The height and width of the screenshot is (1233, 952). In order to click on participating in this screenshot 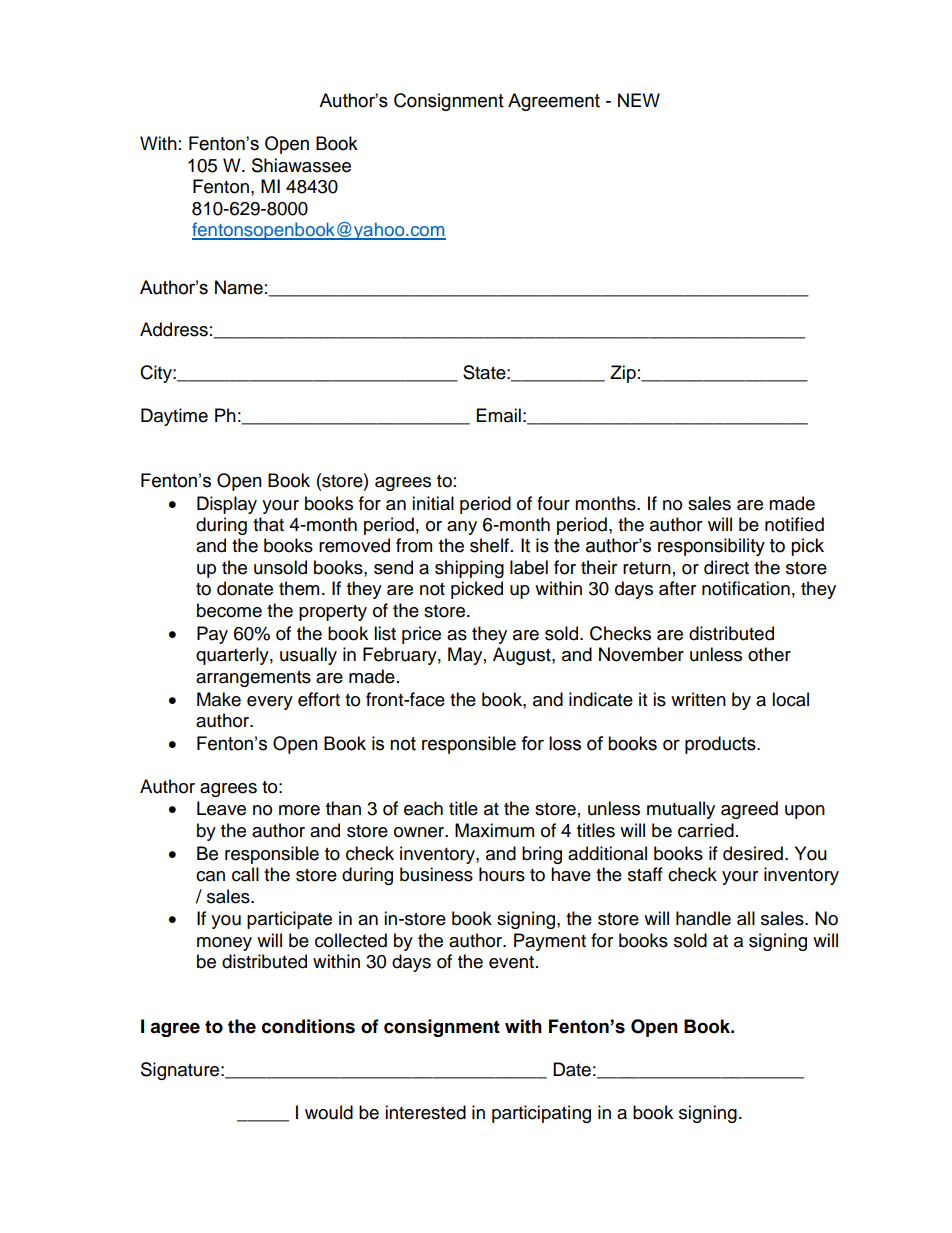, I will do `click(541, 1114)`.
